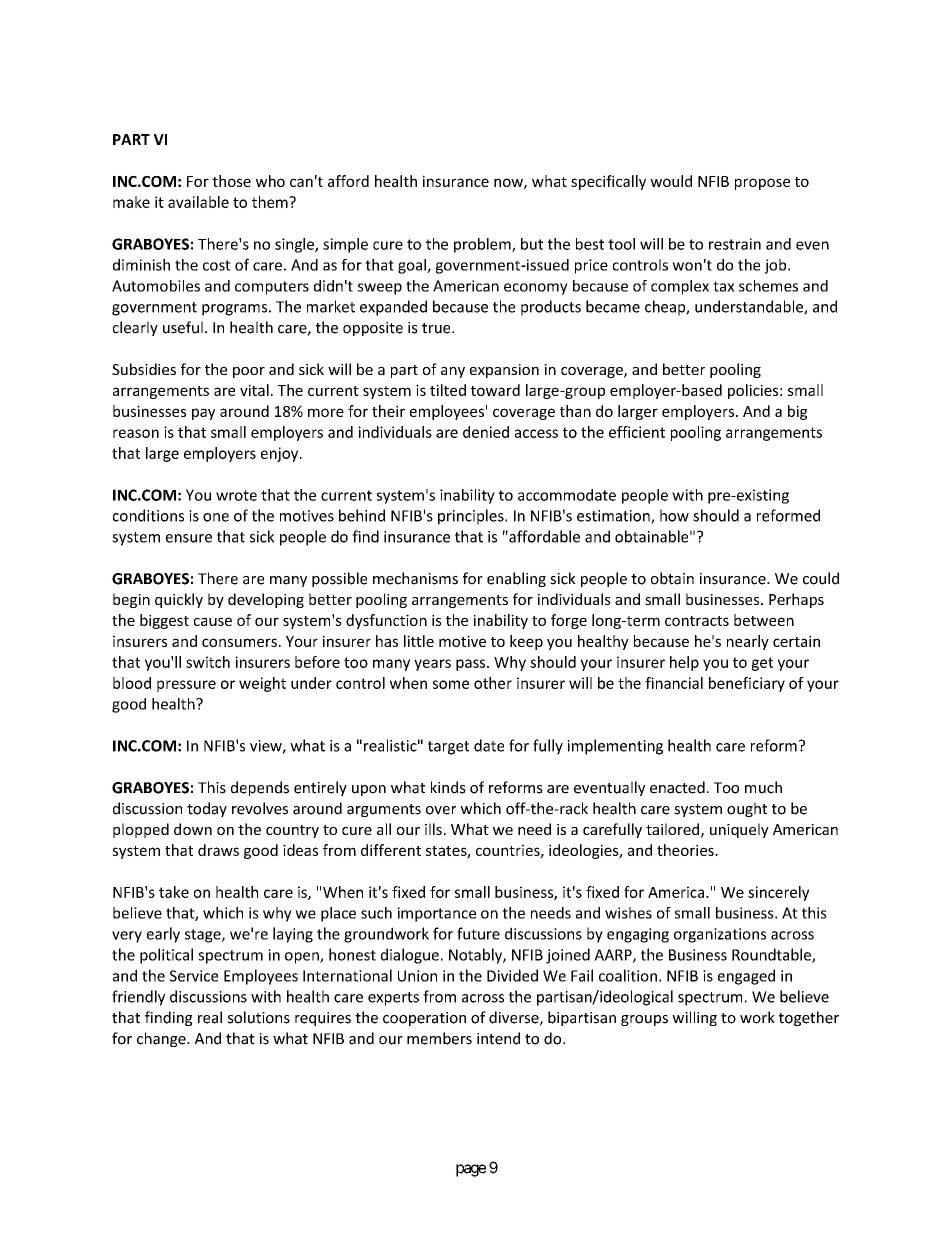 The width and height of the screenshot is (952, 1233). Describe the element at coordinates (483, 245) in the screenshot. I see `problem` at that location.
